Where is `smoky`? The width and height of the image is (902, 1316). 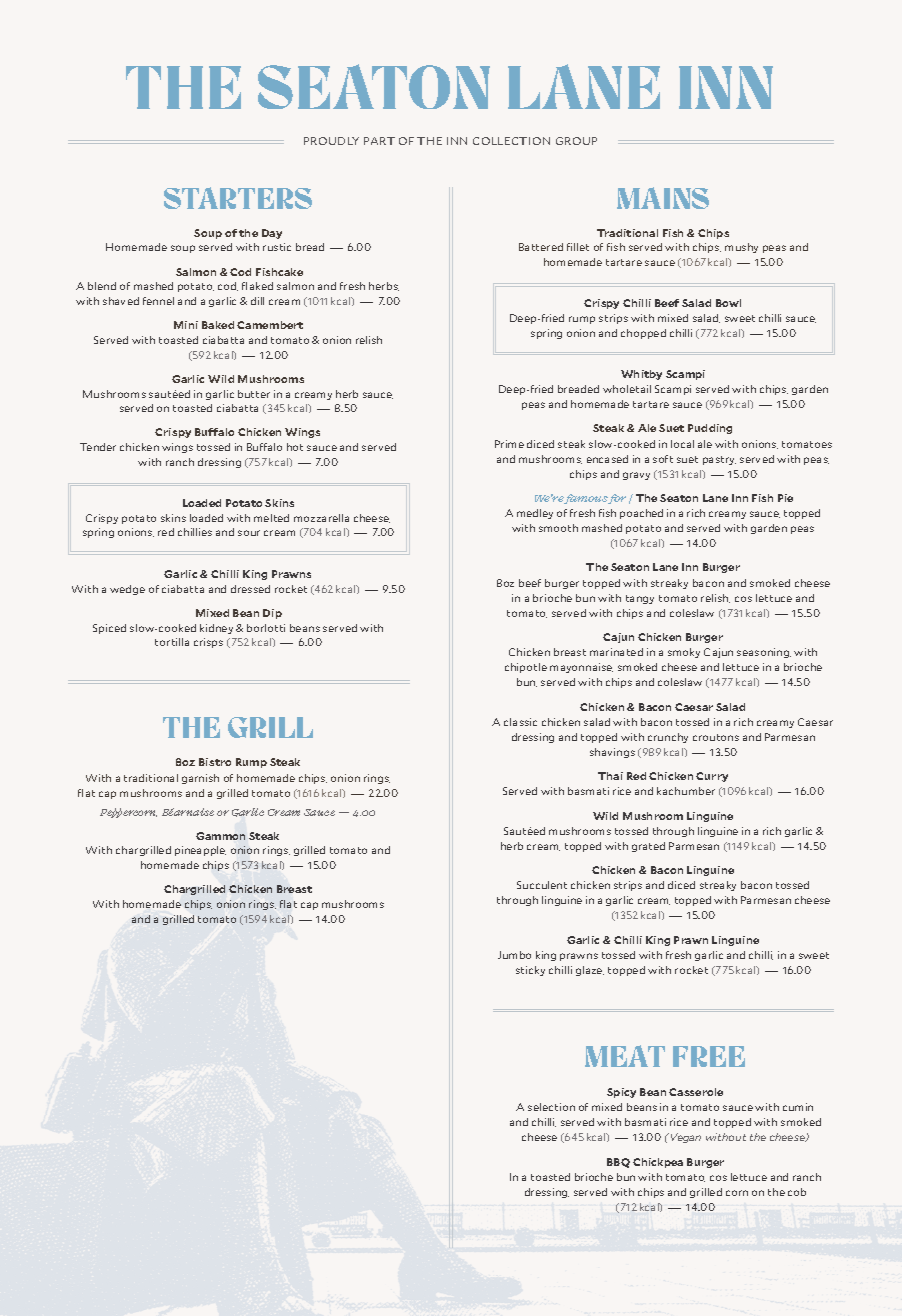
smoky is located at coordinates (684, 653).
